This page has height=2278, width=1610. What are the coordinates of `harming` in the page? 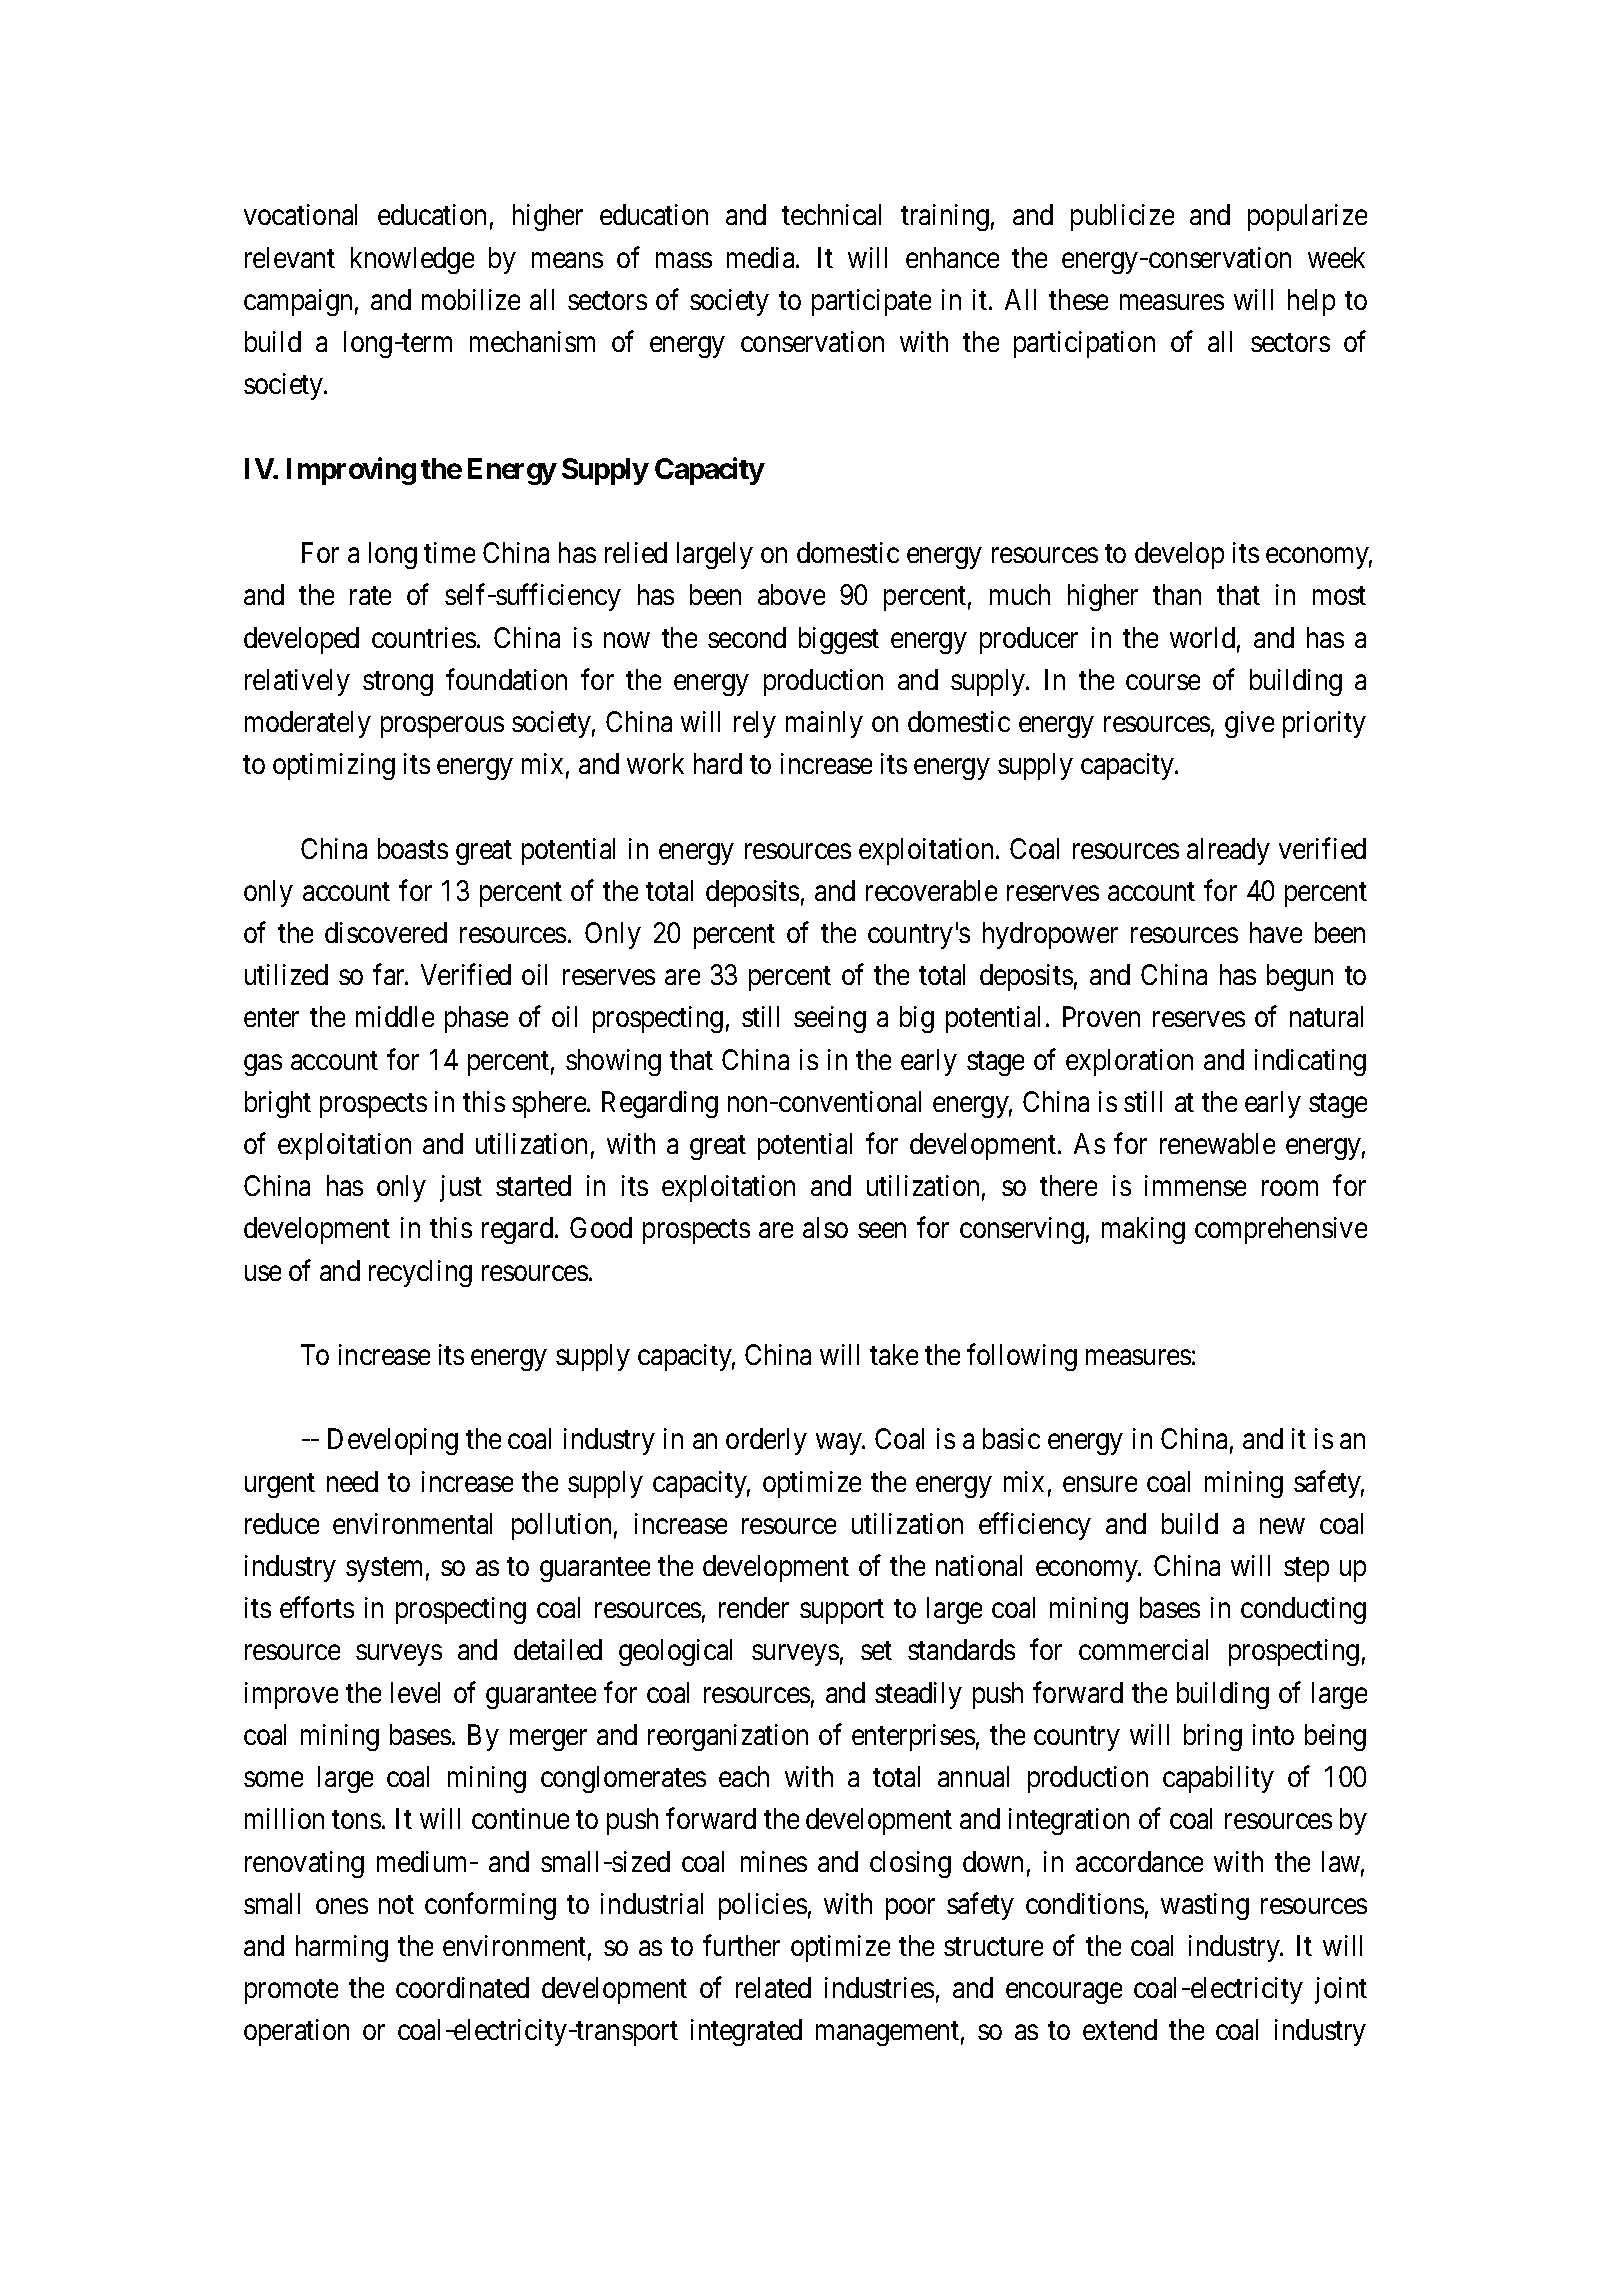 It's located at (342, 1948).
